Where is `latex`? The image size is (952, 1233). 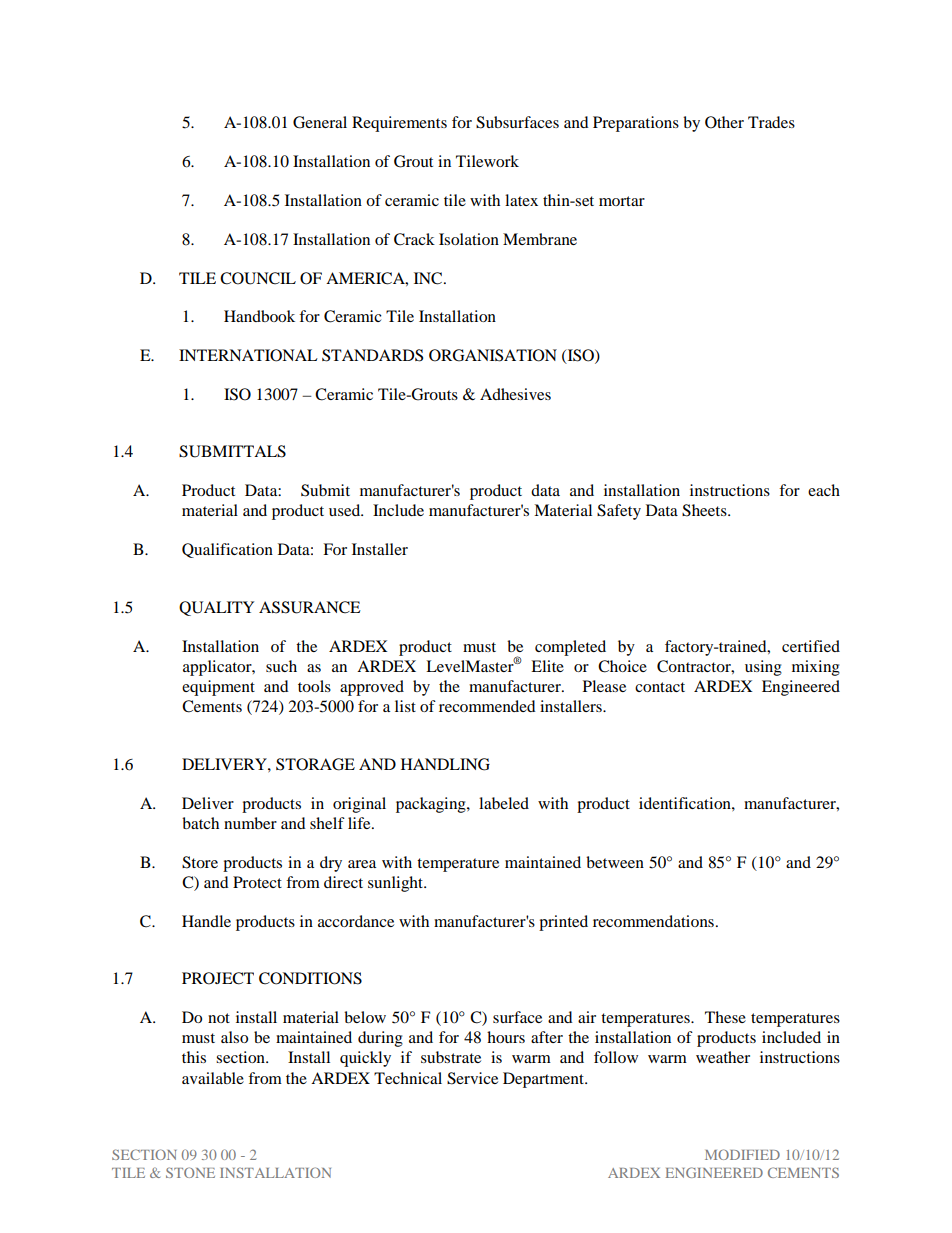 latex is located at coordinates (521, 200).
